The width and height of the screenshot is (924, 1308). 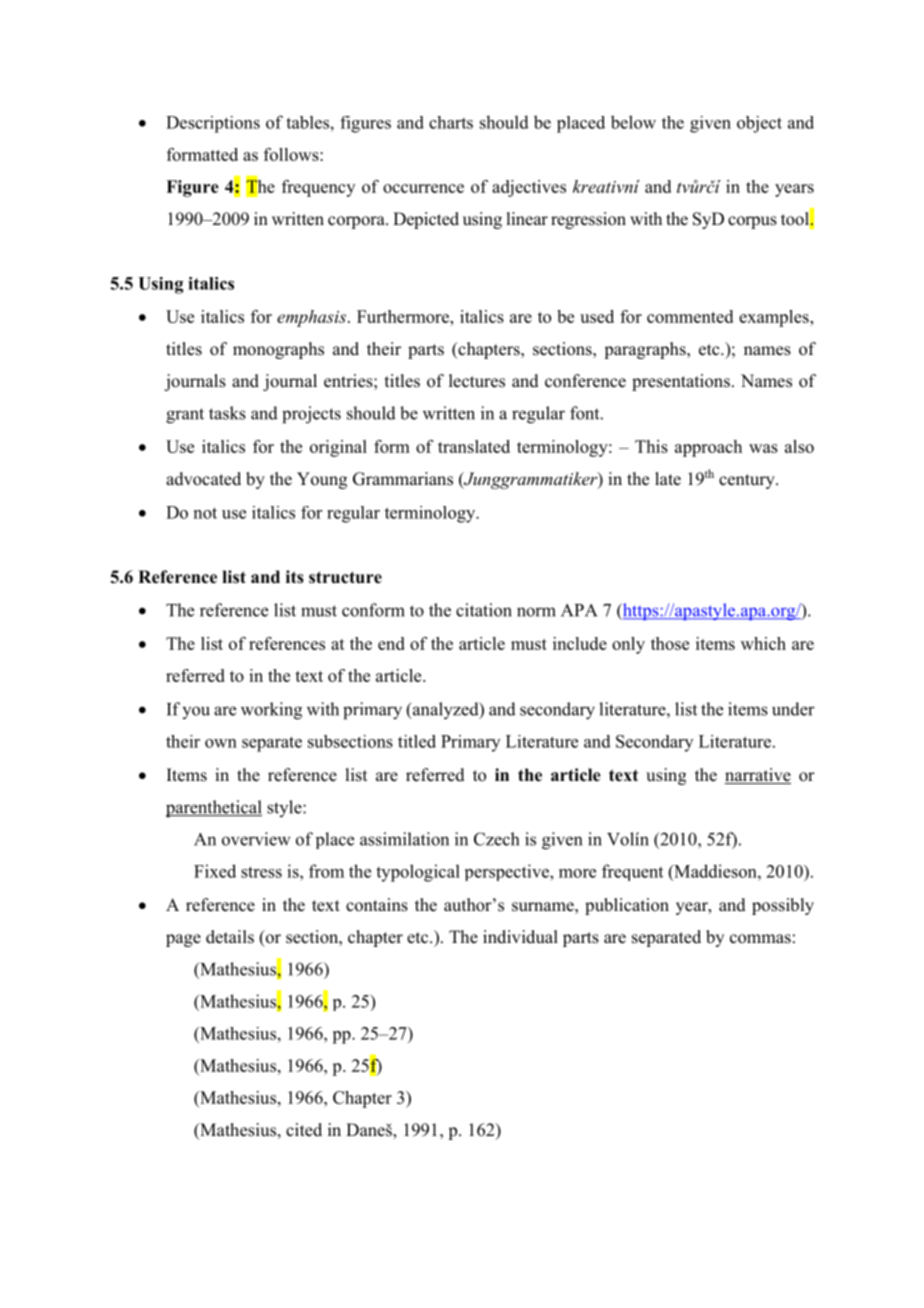 I want to click on individual, so click(x=520, y=936).
